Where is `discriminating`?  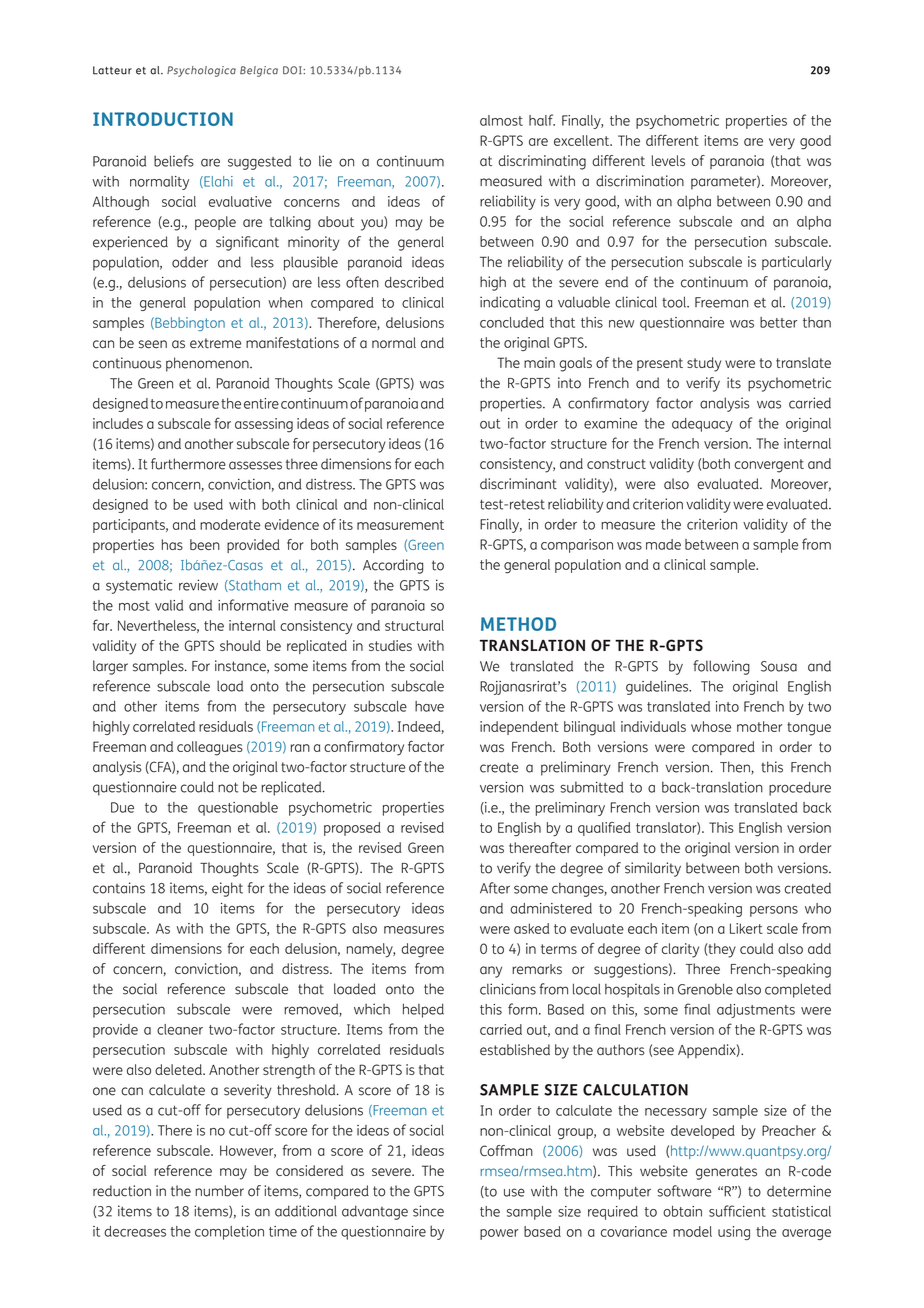 discriminating is located at coordinates (542, 162).
